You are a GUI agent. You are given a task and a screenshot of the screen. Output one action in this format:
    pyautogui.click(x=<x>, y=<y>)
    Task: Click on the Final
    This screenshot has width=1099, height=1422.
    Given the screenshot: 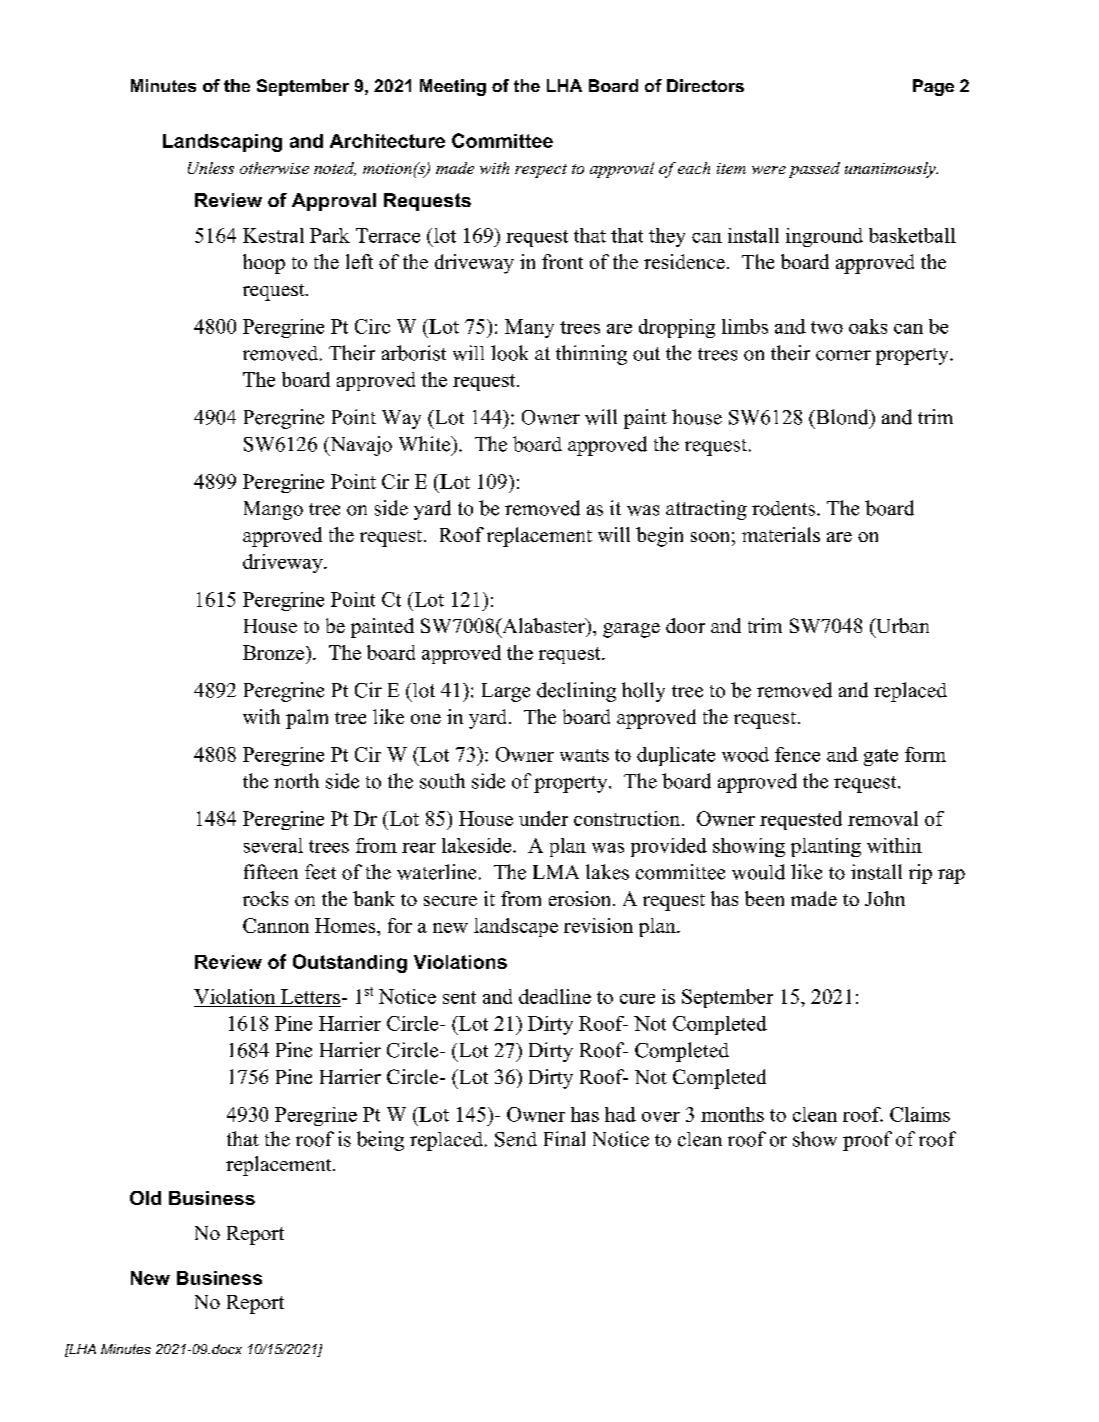 What is the action you would take?
    pyautogui.click(x=564, y=1138)
